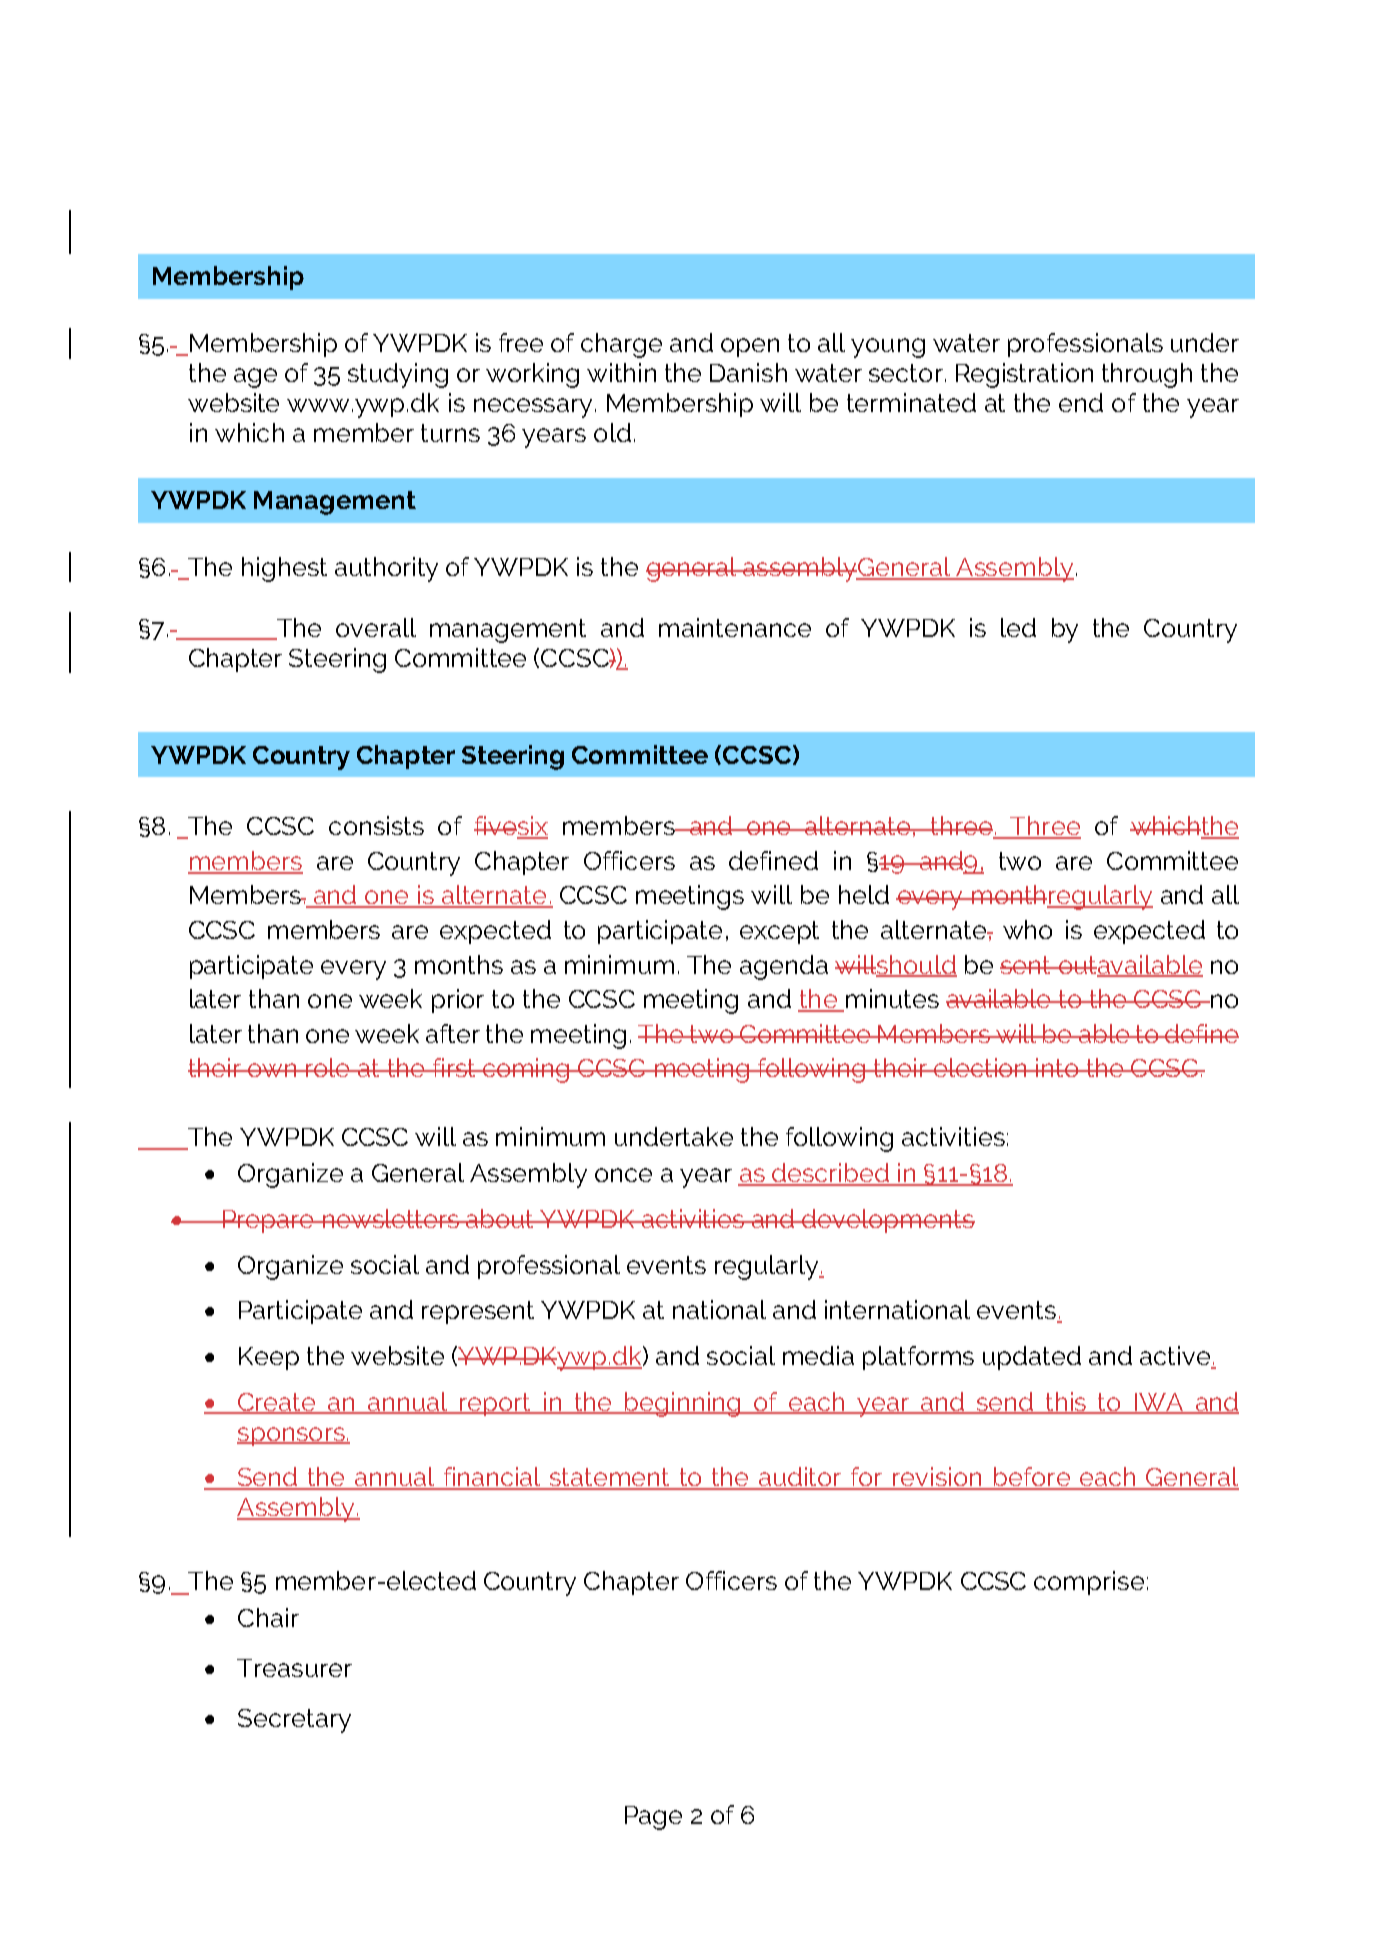 Image resolution: width=1384 pixels, height=1958 pixels. What do you see at coordinates (398, 375) in the page?
I see `studying` at bounding box center [398, 375].
